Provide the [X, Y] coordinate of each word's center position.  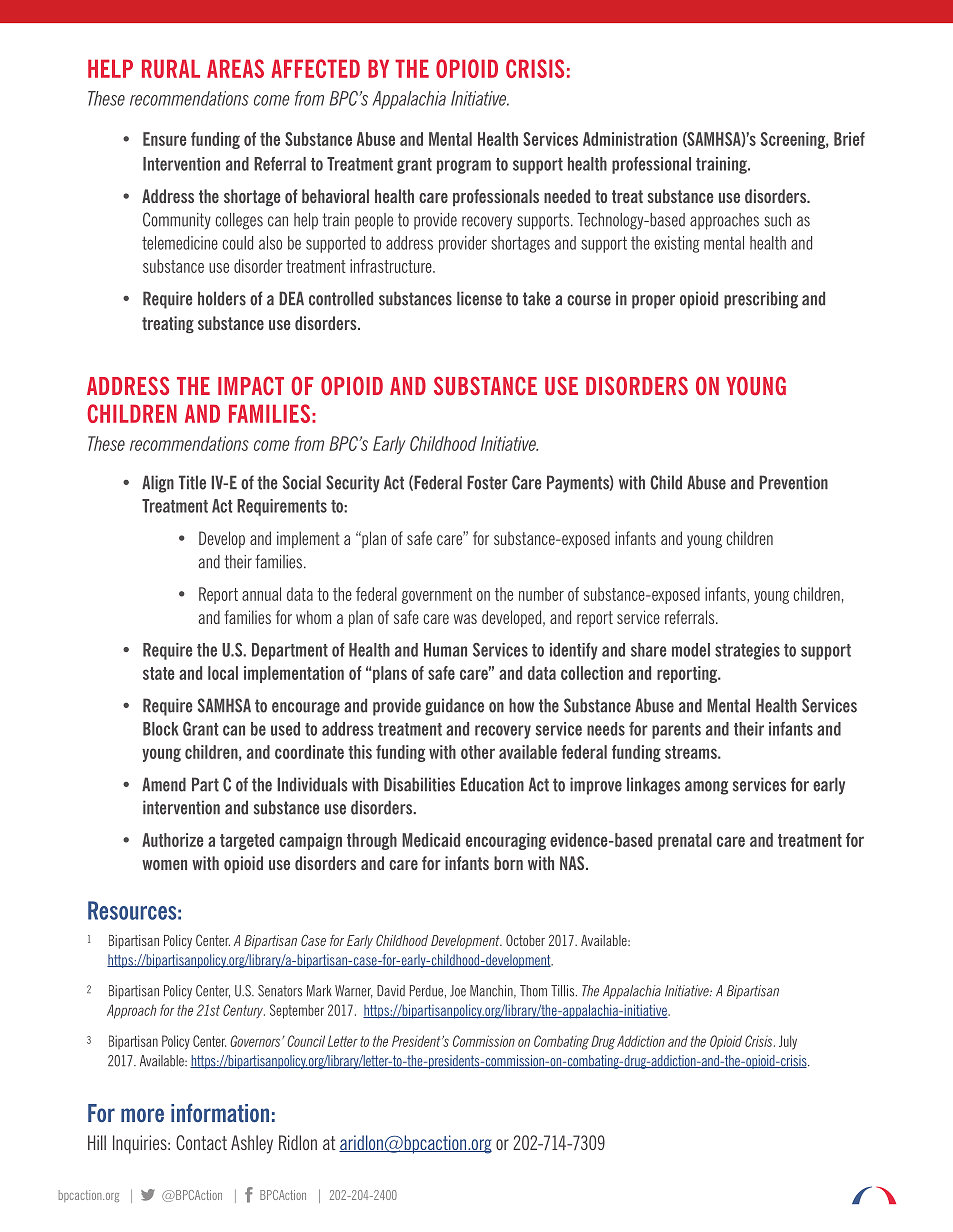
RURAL [171, 68]
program [464, 167]
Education [492, 784]
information [220, 1112]
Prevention [793, 482]
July [788, 1042]
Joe [458, 991]
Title [192, 482]
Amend [164, 784]
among [706, 788]
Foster [487, 482]
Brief [849, 139]
